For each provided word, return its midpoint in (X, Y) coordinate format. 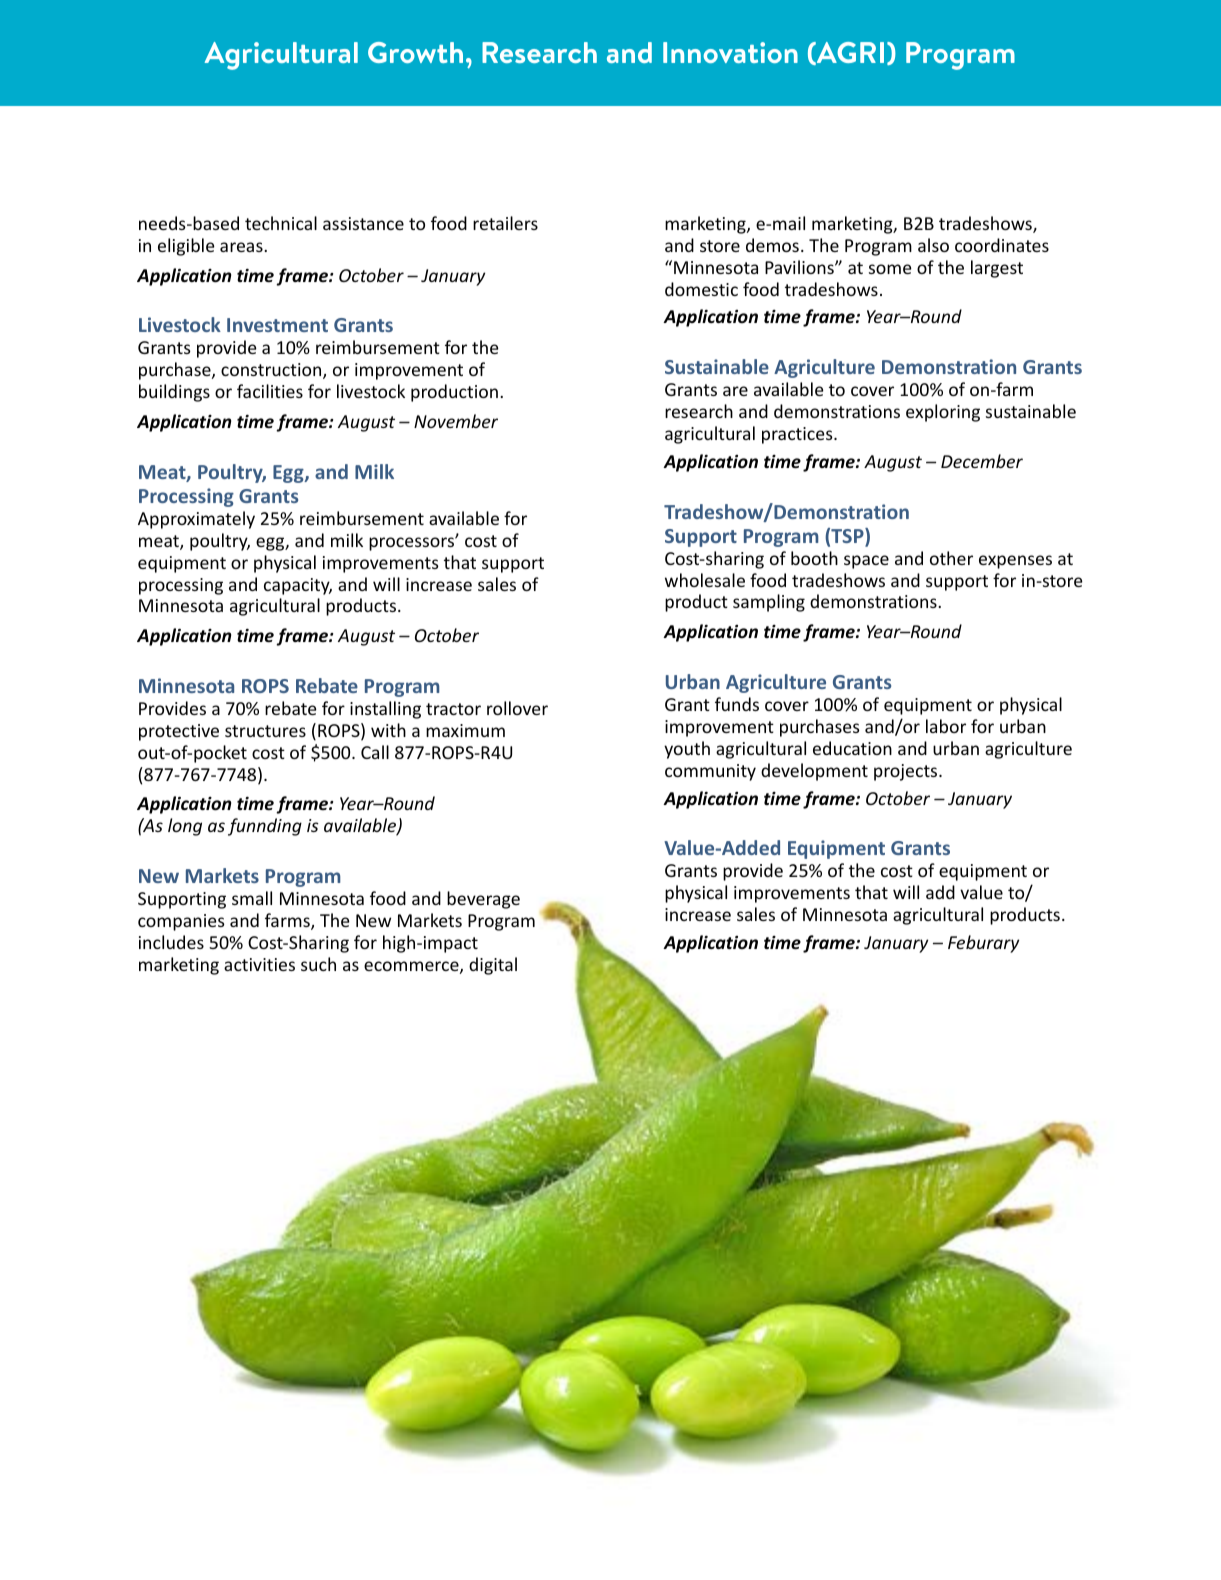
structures (265, 731)
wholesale (705, 580)
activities (259, 964)
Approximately (196, 520)
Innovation (730, 52)
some (890, 269)
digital (493, 966)
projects (907, 772)
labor (946, 726)
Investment (277, 325)
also (933, 245)
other (951, 558)
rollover (517, 708)
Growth (415, 52)
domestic (701, 289)
